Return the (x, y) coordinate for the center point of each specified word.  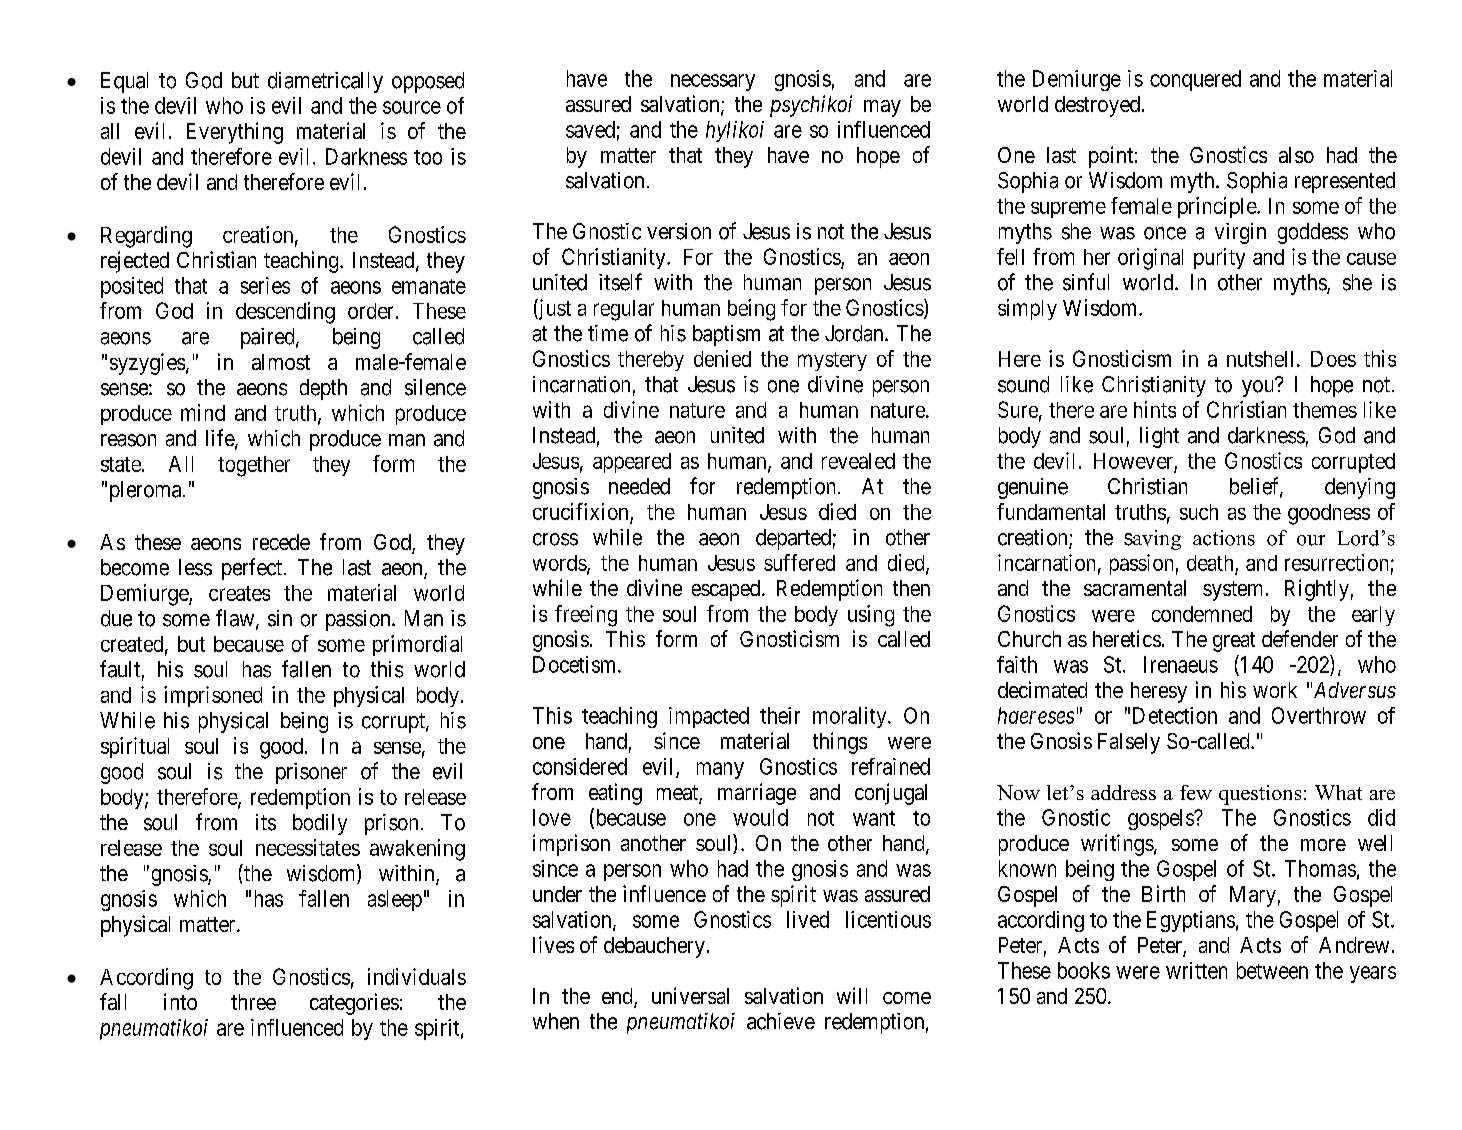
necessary (713, 82)
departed (793, 539)
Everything (235, 133)
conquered (1195, 80)
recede (281, 542)
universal (690, 995)
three (253, 1002)
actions (1224, 538)
